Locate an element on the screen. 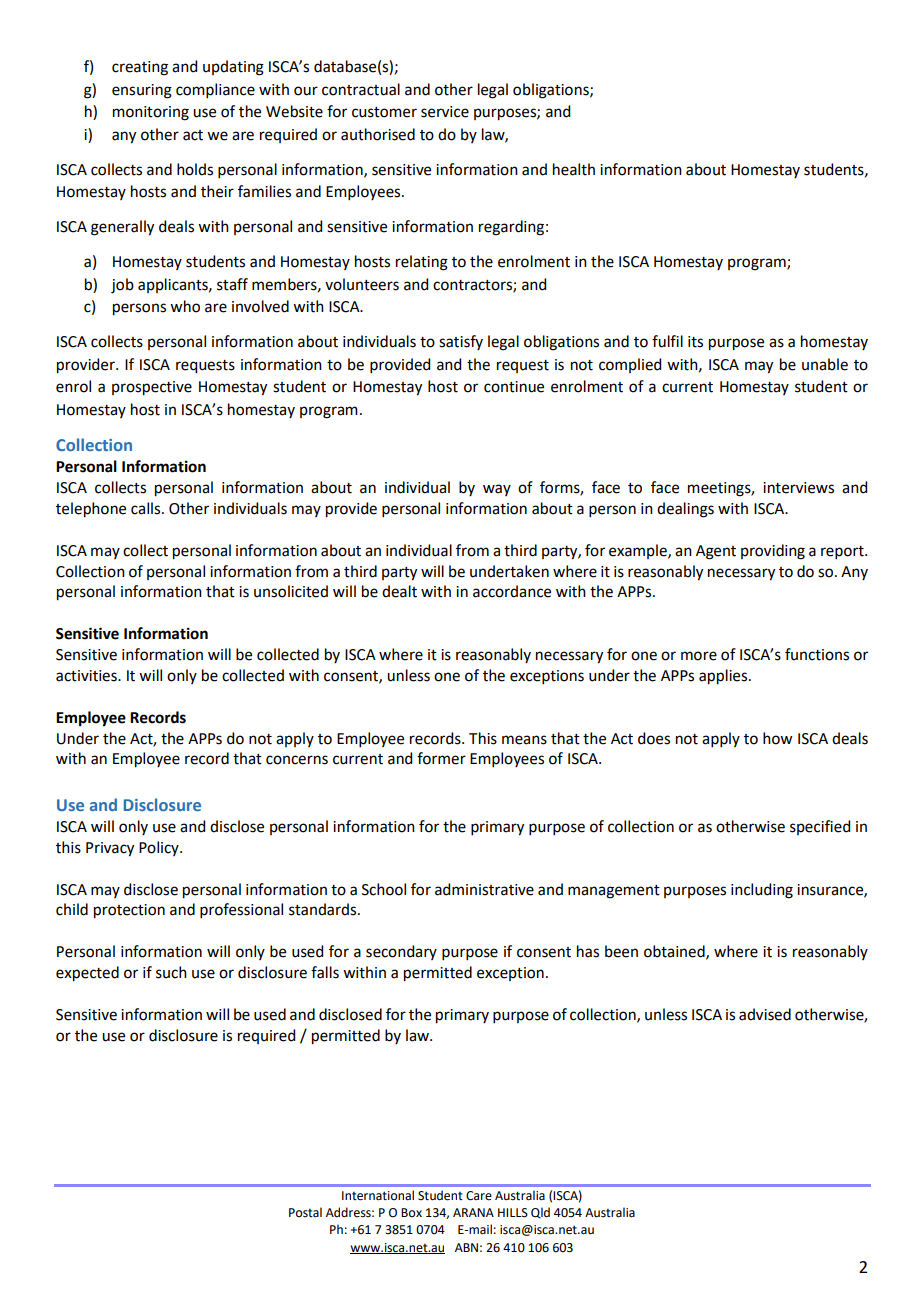 Image resolution: width=924 pixels, height=1308 pixels. accordance is located at coordinates (512, 591).
